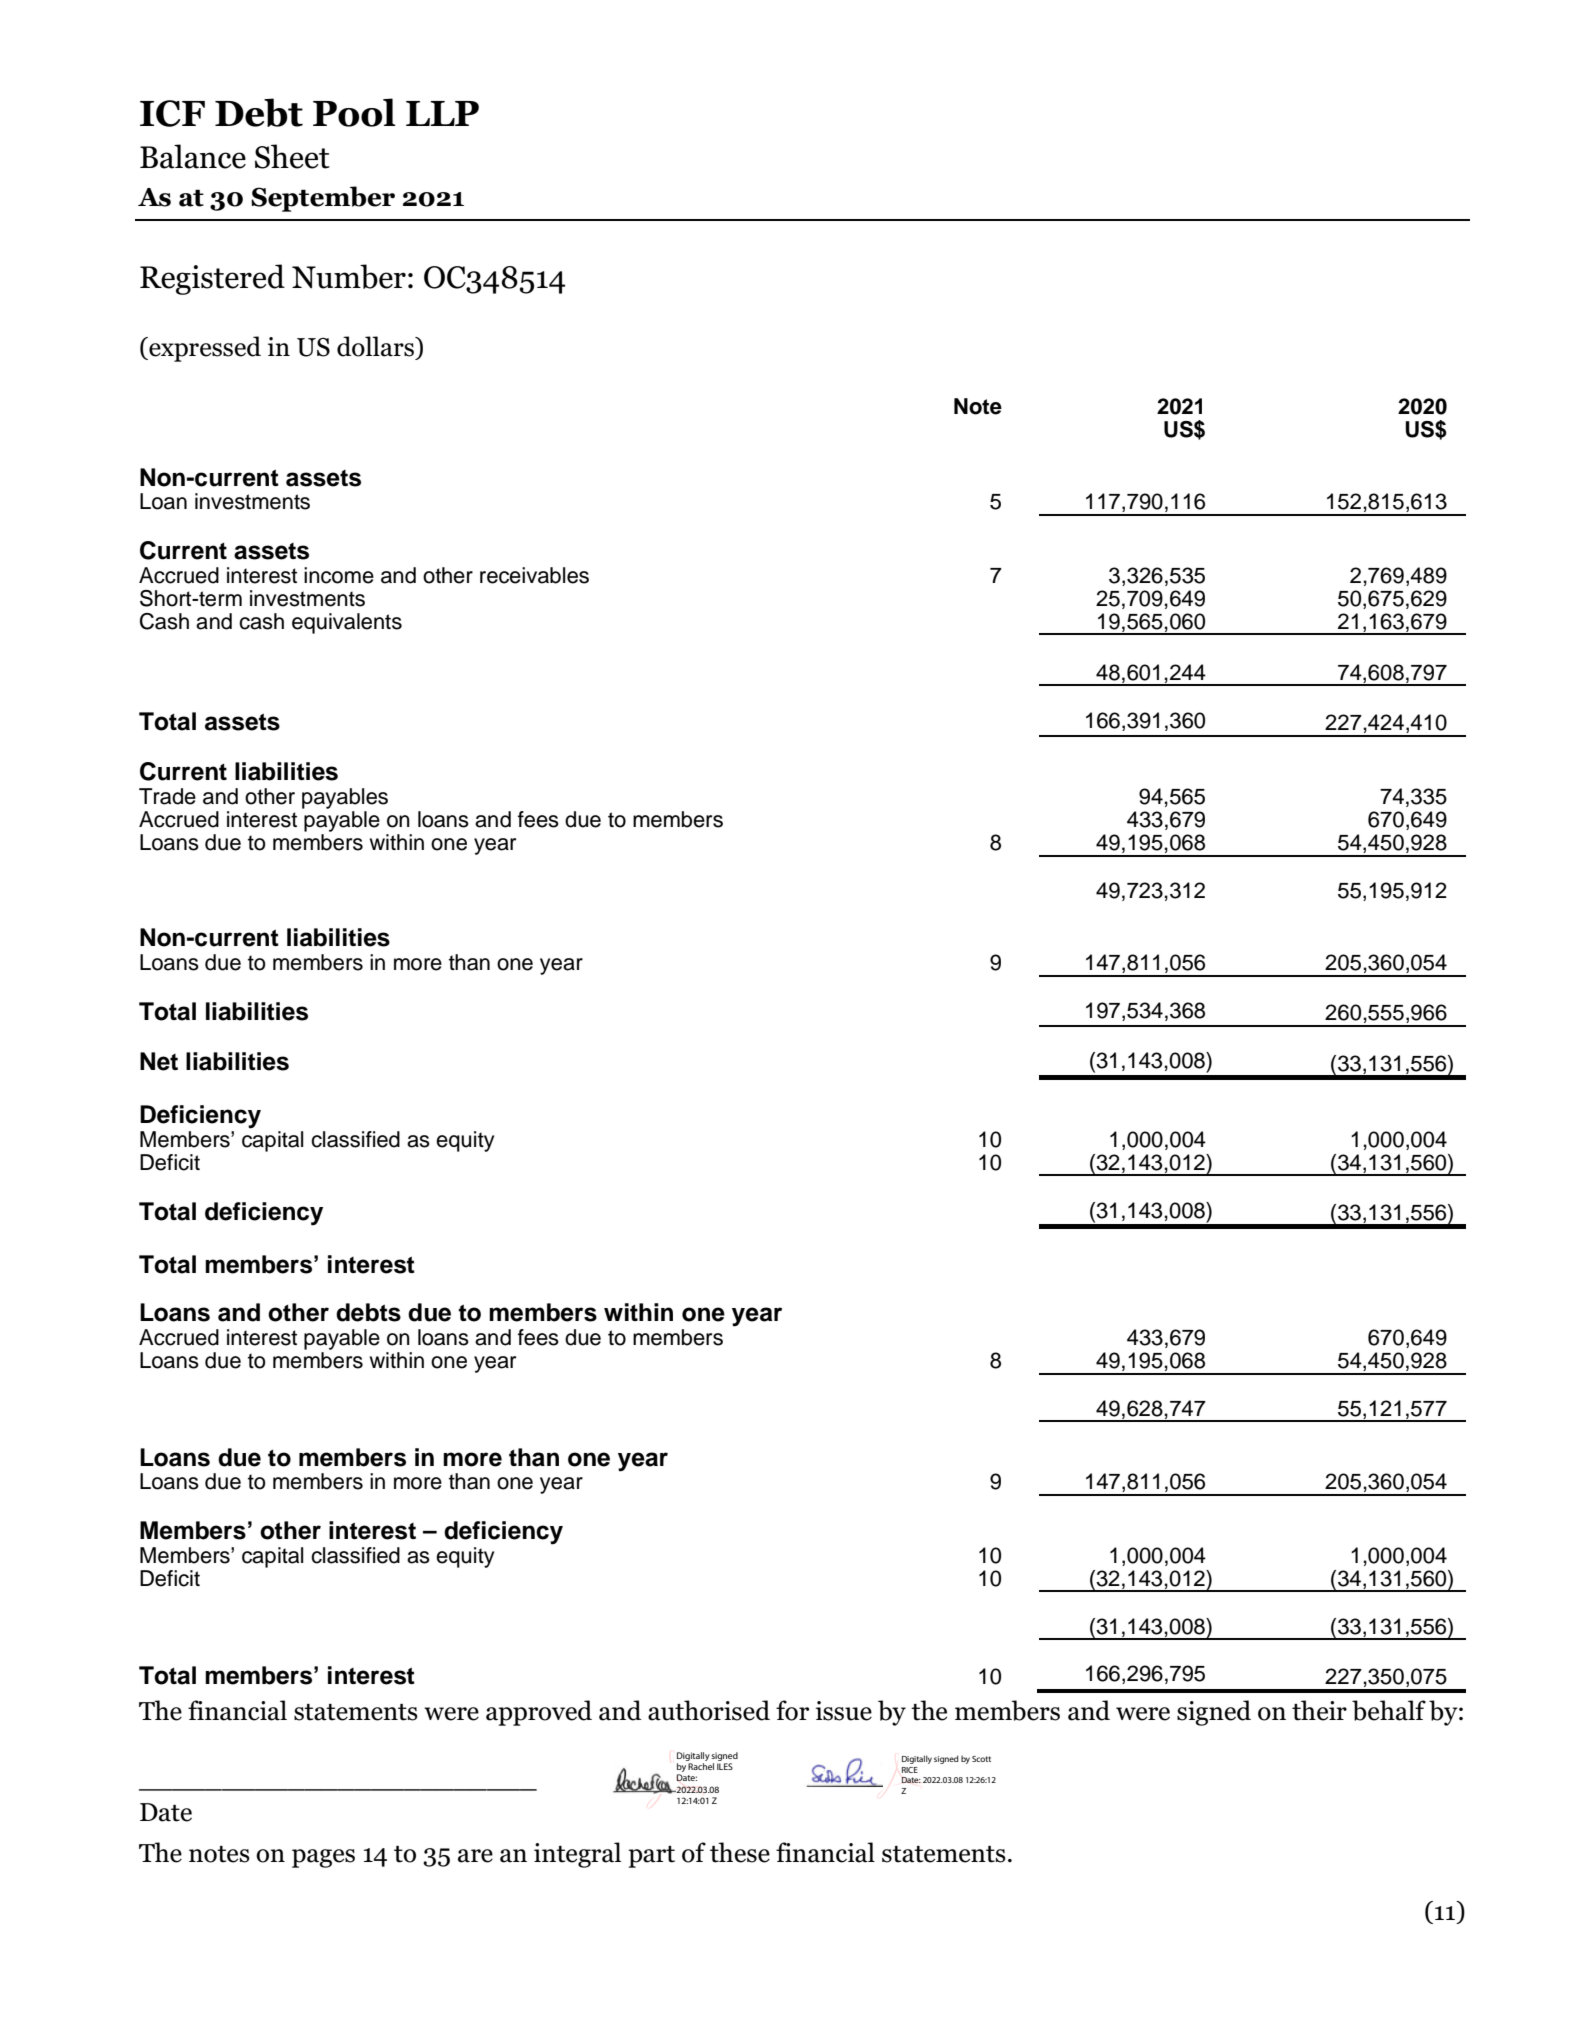 Image resolution: width=1577 pixels, height=2041 pixels. What do you see at coordinates (1319, 1710) in the image?
I see `their` at bounding box center [1319, 1710].
